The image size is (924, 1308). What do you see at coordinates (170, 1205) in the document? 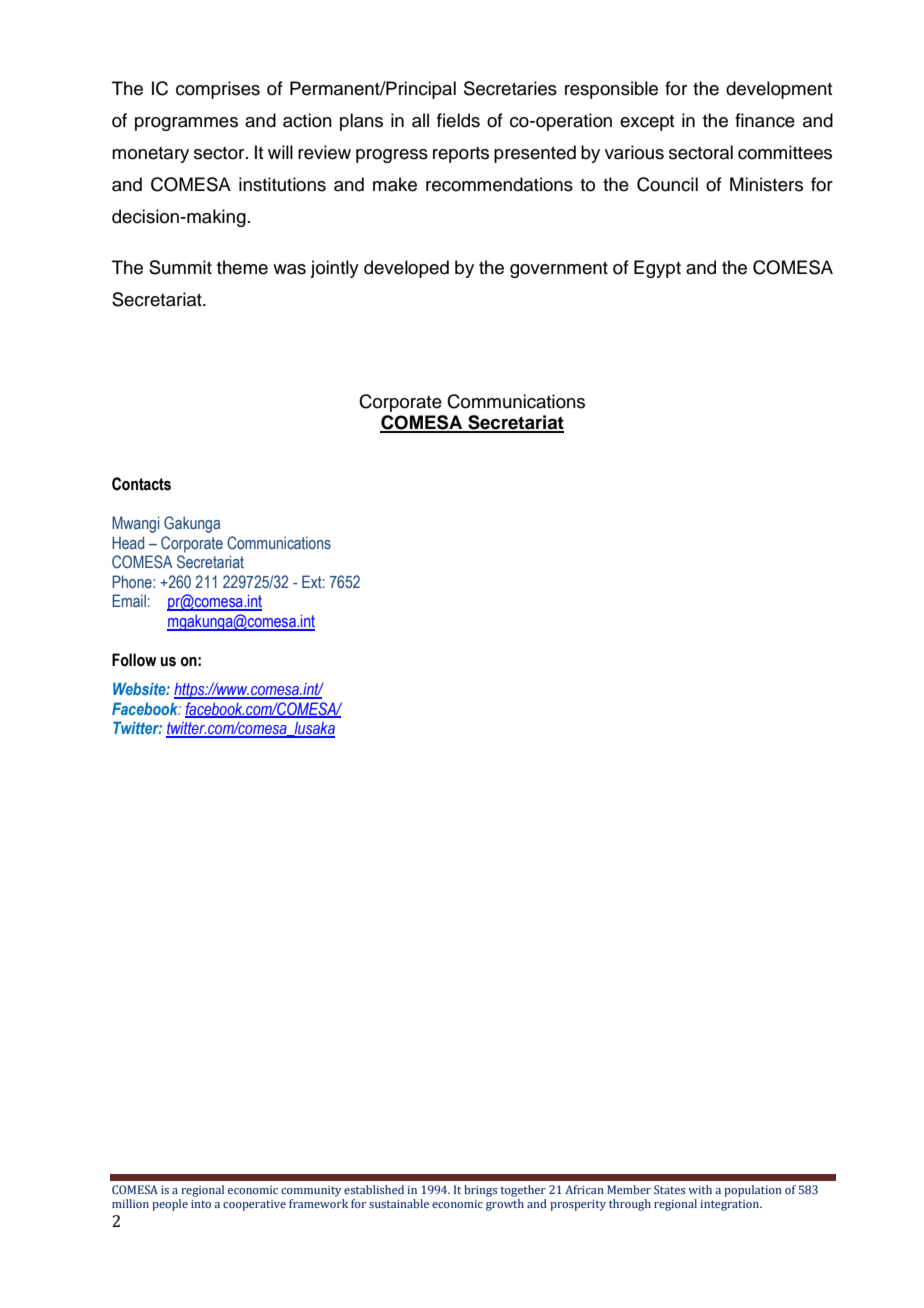
I see `people` at bounding box center [170, 1205].
